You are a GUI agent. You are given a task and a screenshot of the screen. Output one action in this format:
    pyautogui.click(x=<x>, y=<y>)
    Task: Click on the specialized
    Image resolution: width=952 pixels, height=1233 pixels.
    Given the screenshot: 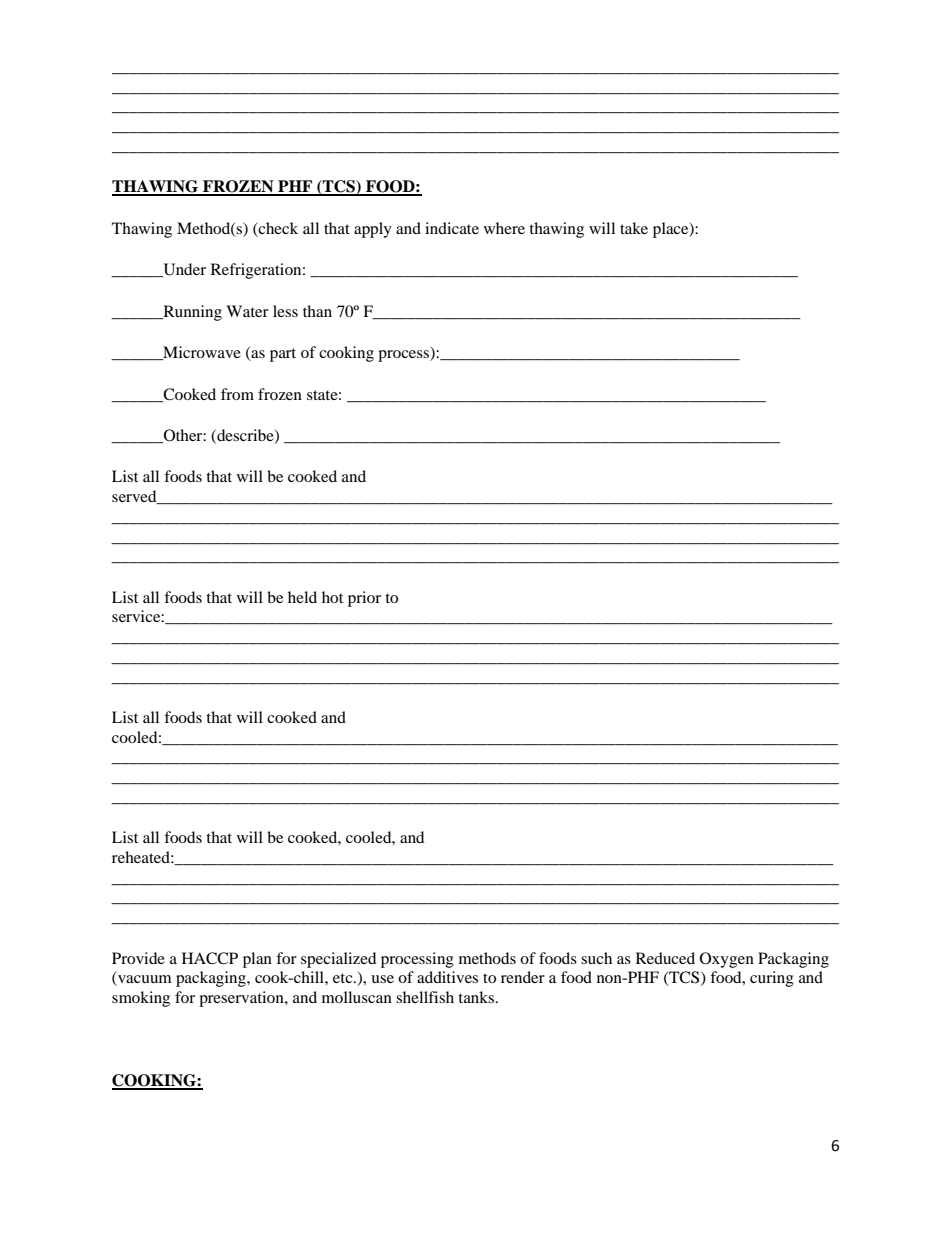 What is the action you would take?
    pyautogui.click(x=338, y=960)
